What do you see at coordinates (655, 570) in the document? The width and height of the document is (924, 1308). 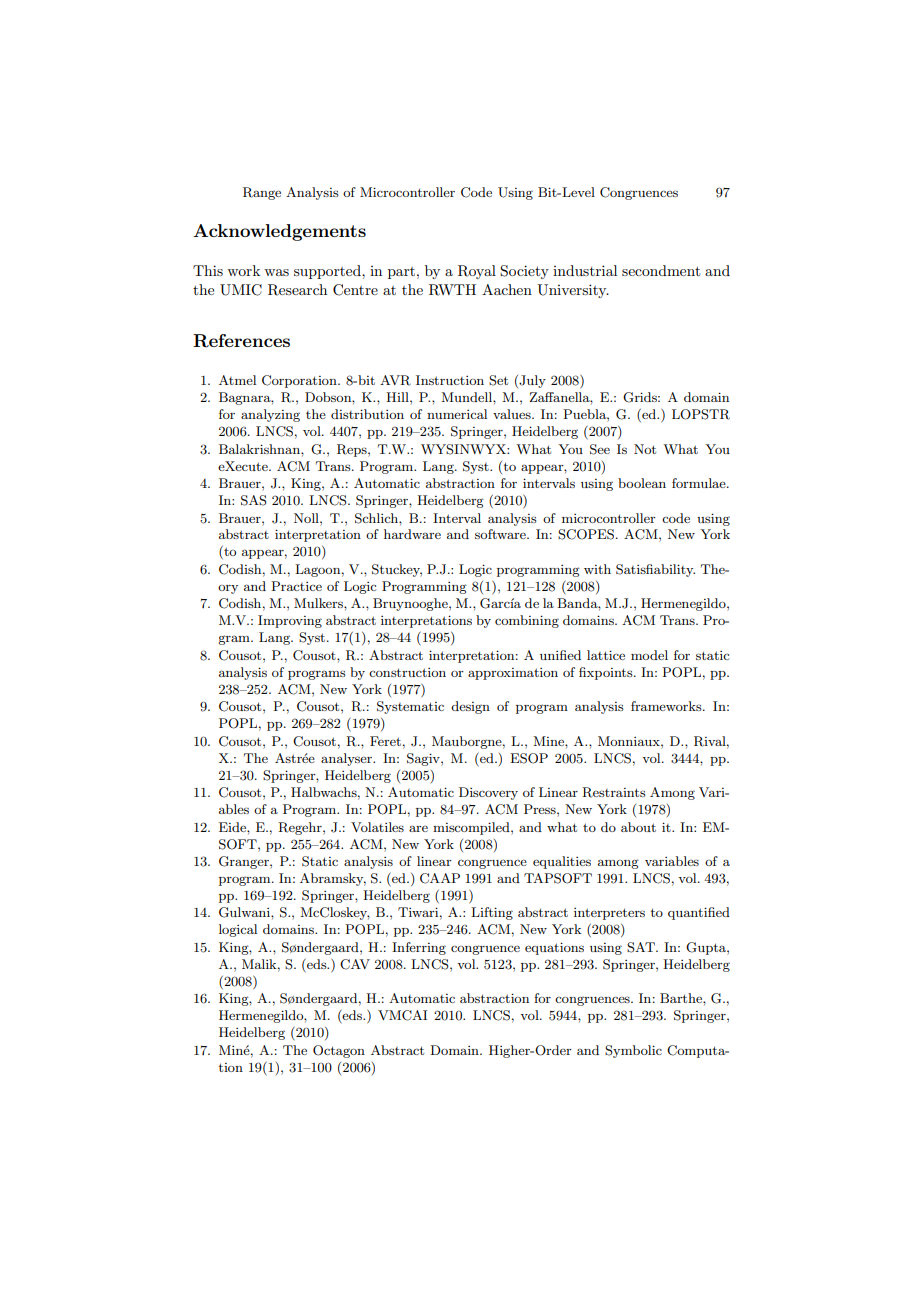 I see `Satisfiability` at bounding box center [655, 570].
